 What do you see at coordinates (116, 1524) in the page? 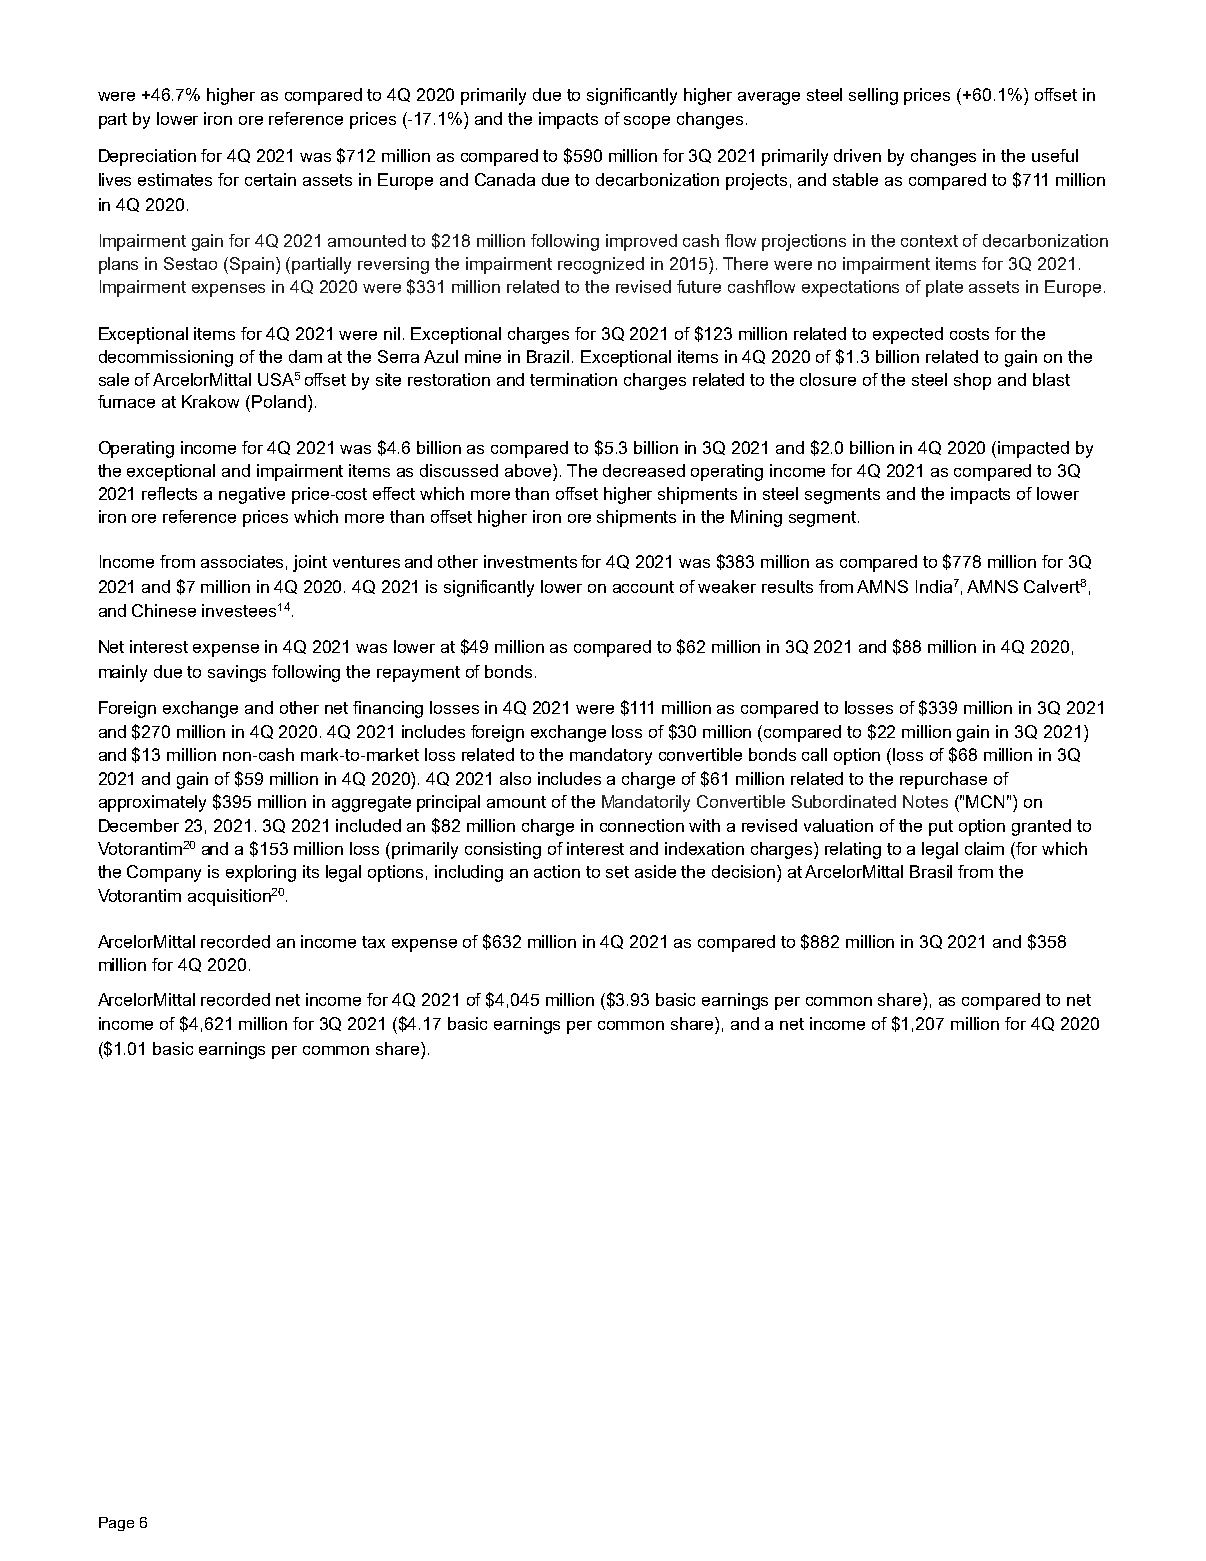
I see `Page` at bounding box center [116, 1524].
